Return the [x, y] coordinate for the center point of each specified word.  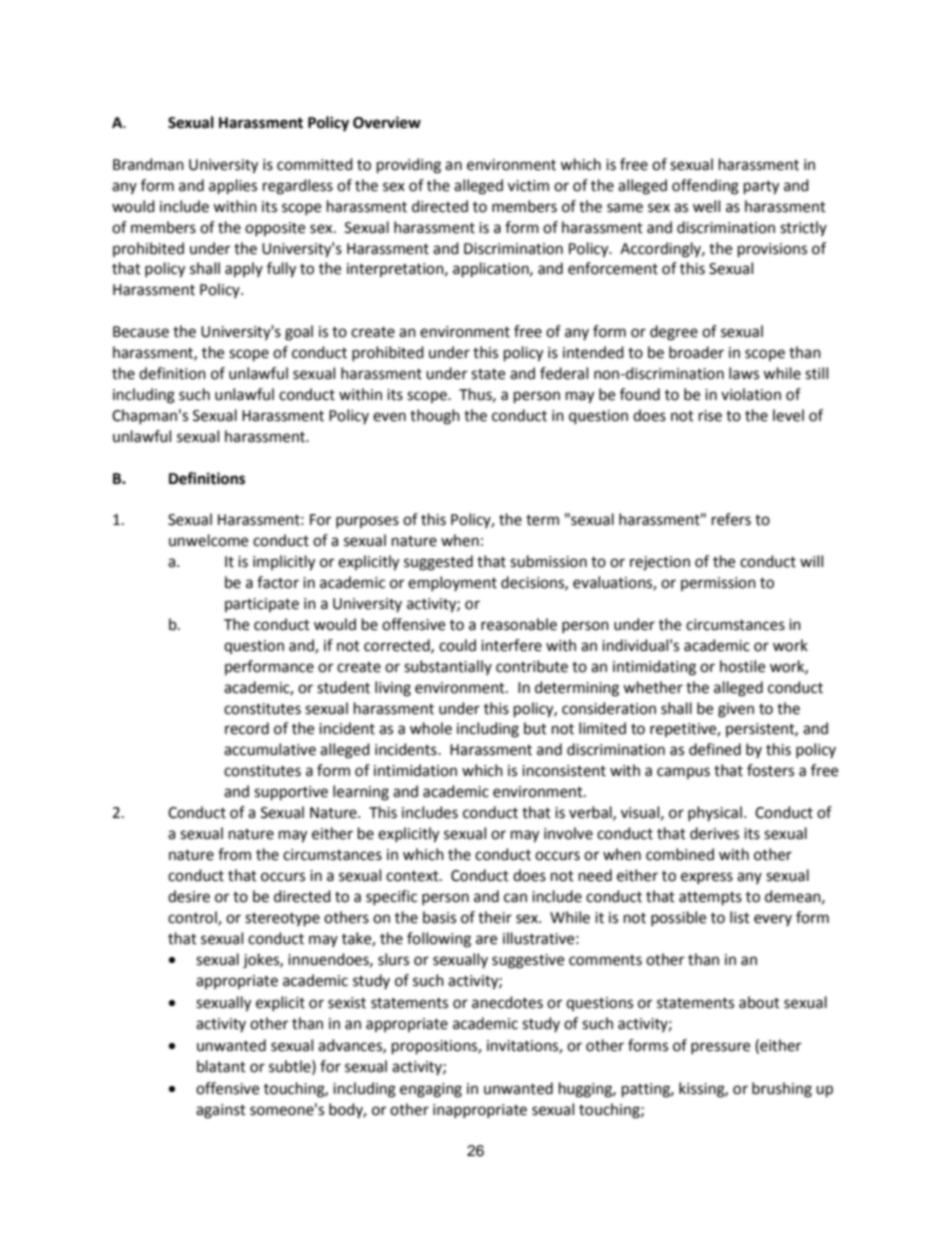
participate [262, 605]
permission [718, 584]
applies [233, 187]
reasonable [519, 624]
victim [528, 186]
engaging [431, 1090]
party [761, 188]
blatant [221, 1066]
